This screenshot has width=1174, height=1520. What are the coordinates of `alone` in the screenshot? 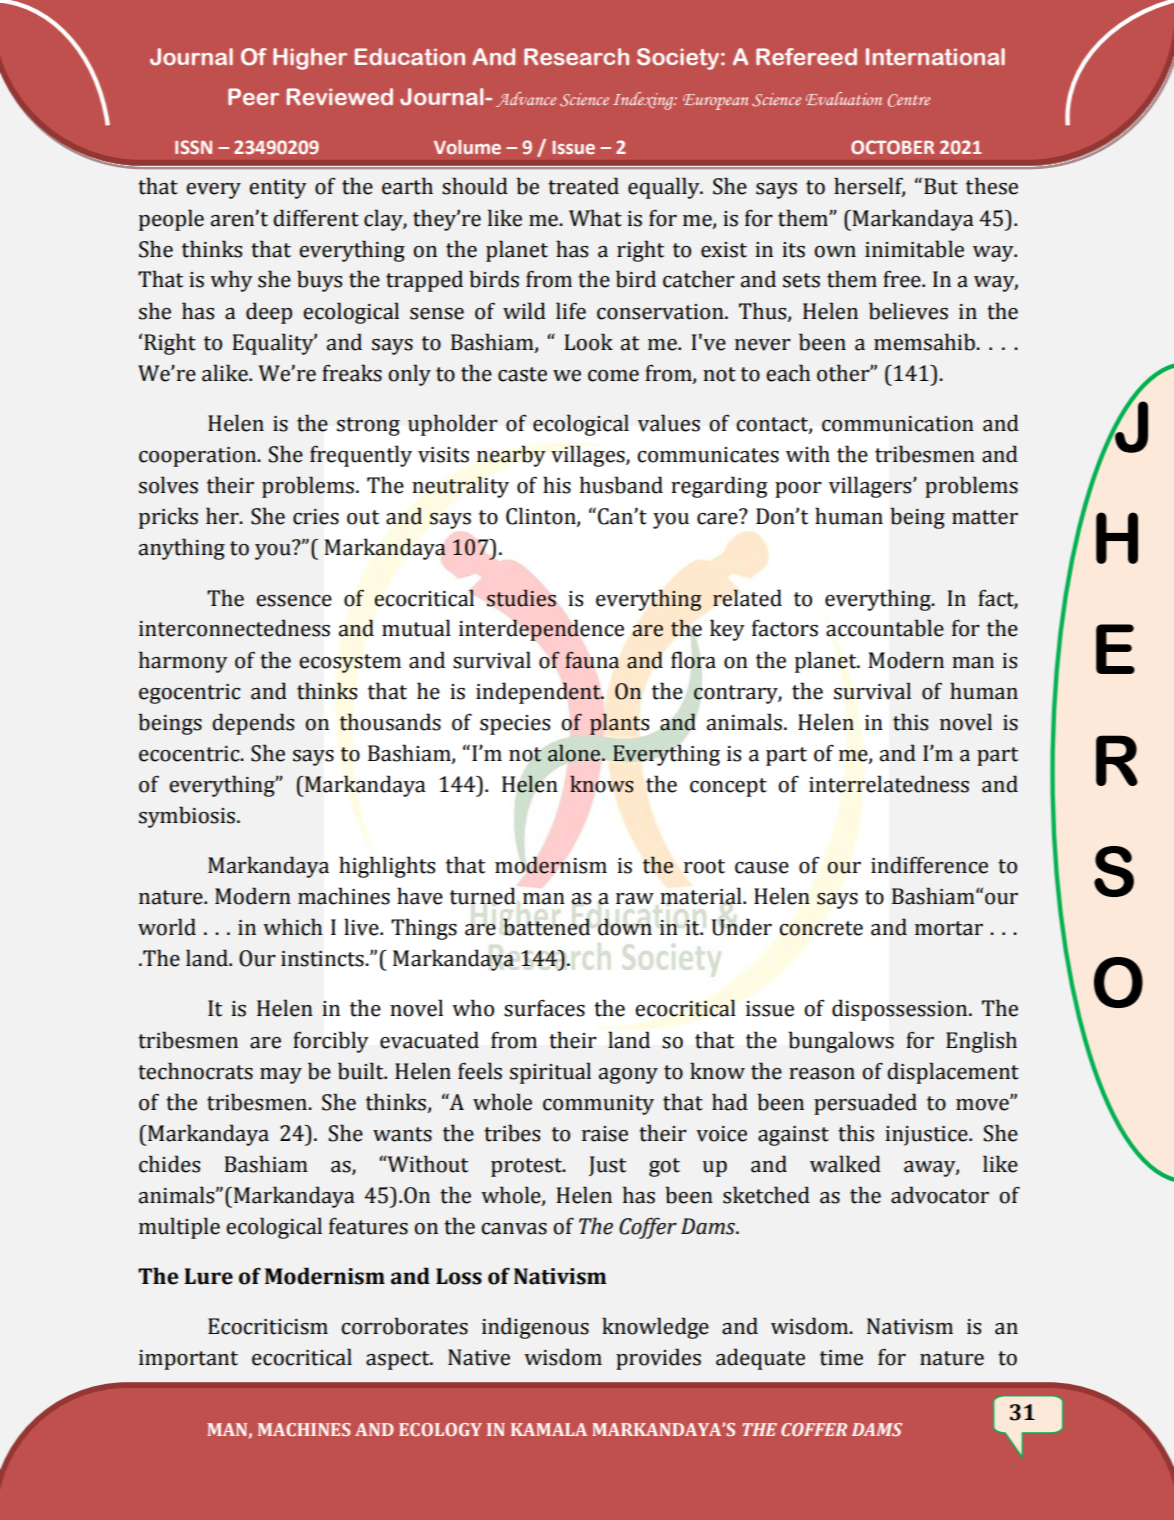 It's located at (575, 753).
